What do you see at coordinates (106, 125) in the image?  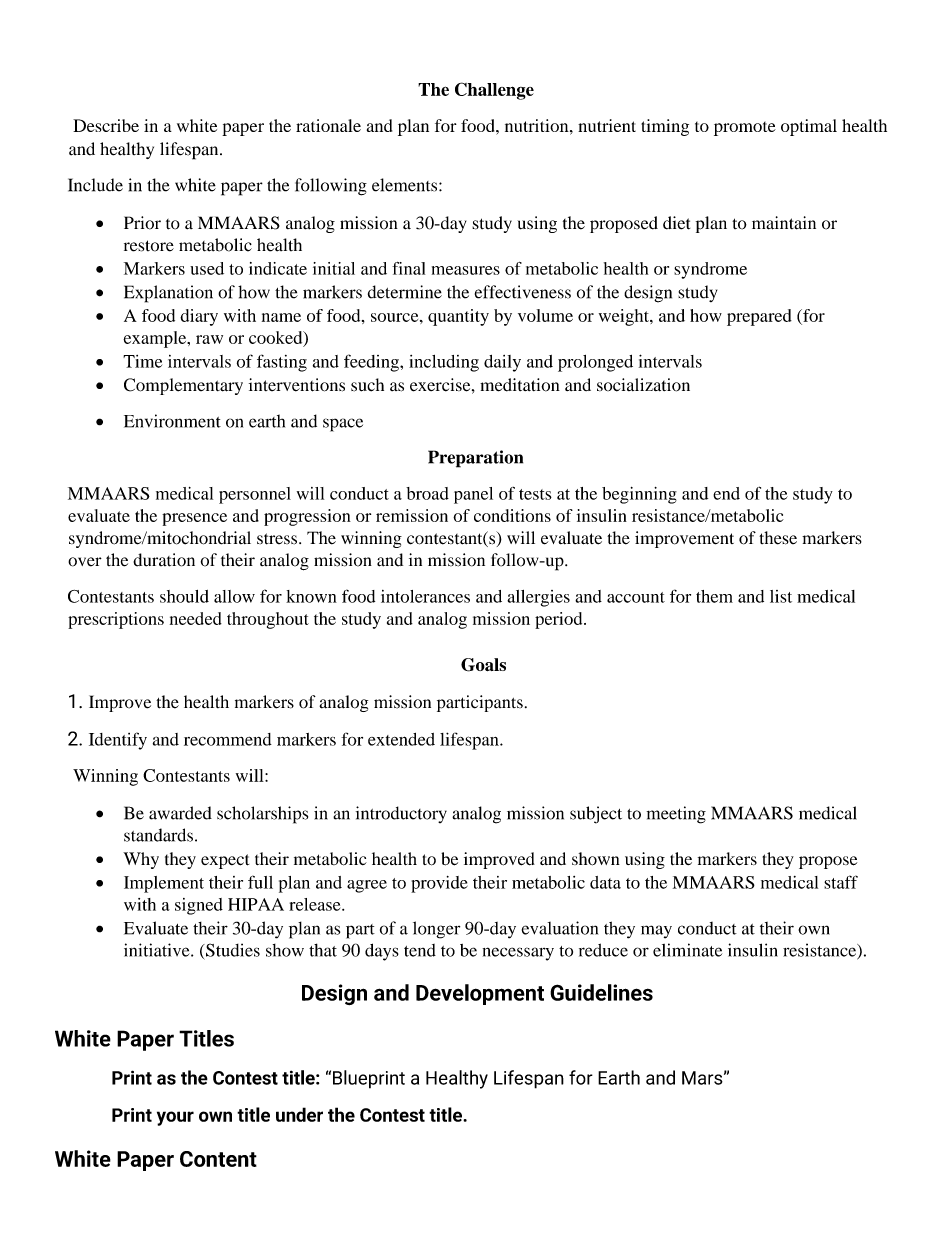 I see `Describe` at bounding box center [106, 125].
